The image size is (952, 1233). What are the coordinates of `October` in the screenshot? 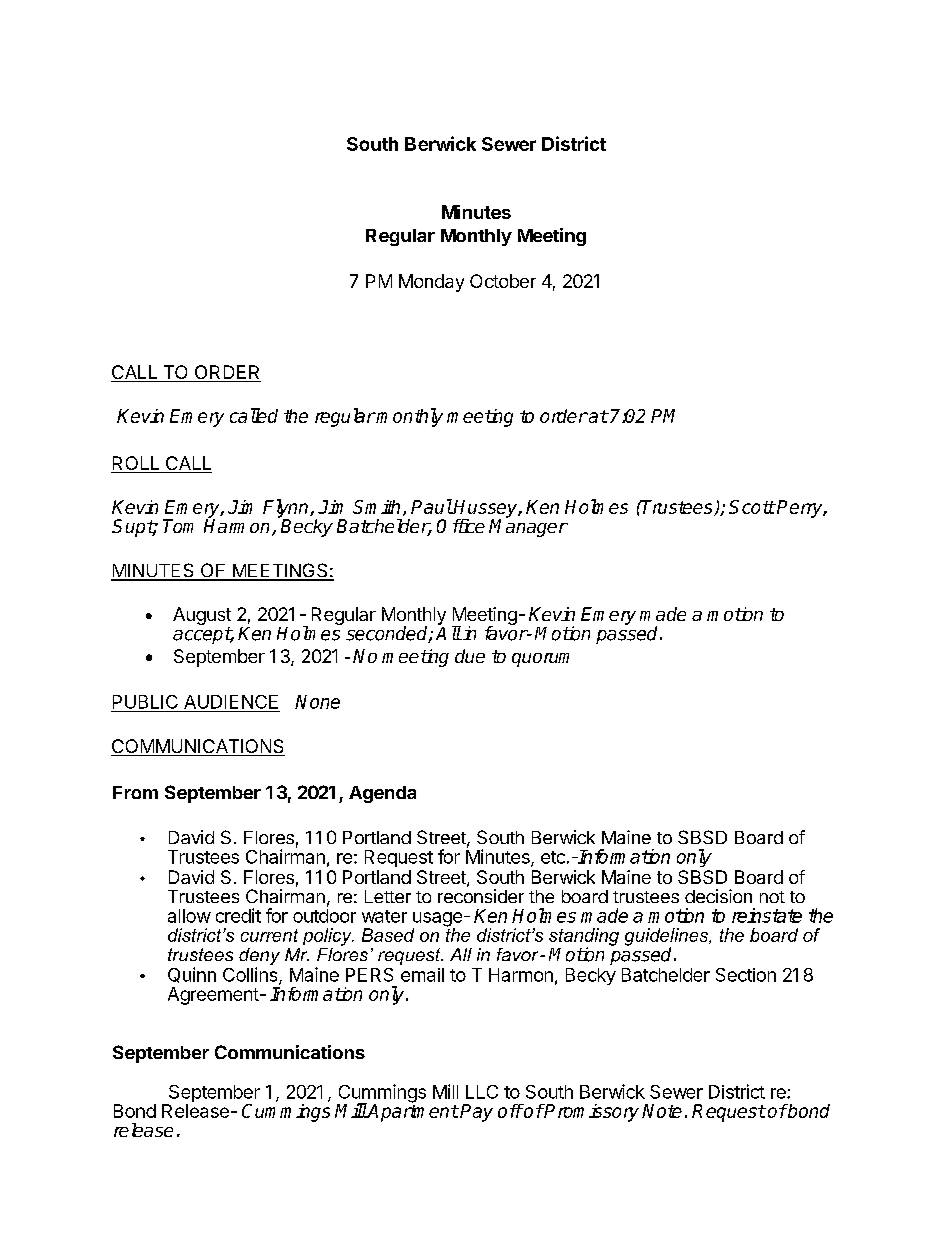 It's located at (503, 281).
